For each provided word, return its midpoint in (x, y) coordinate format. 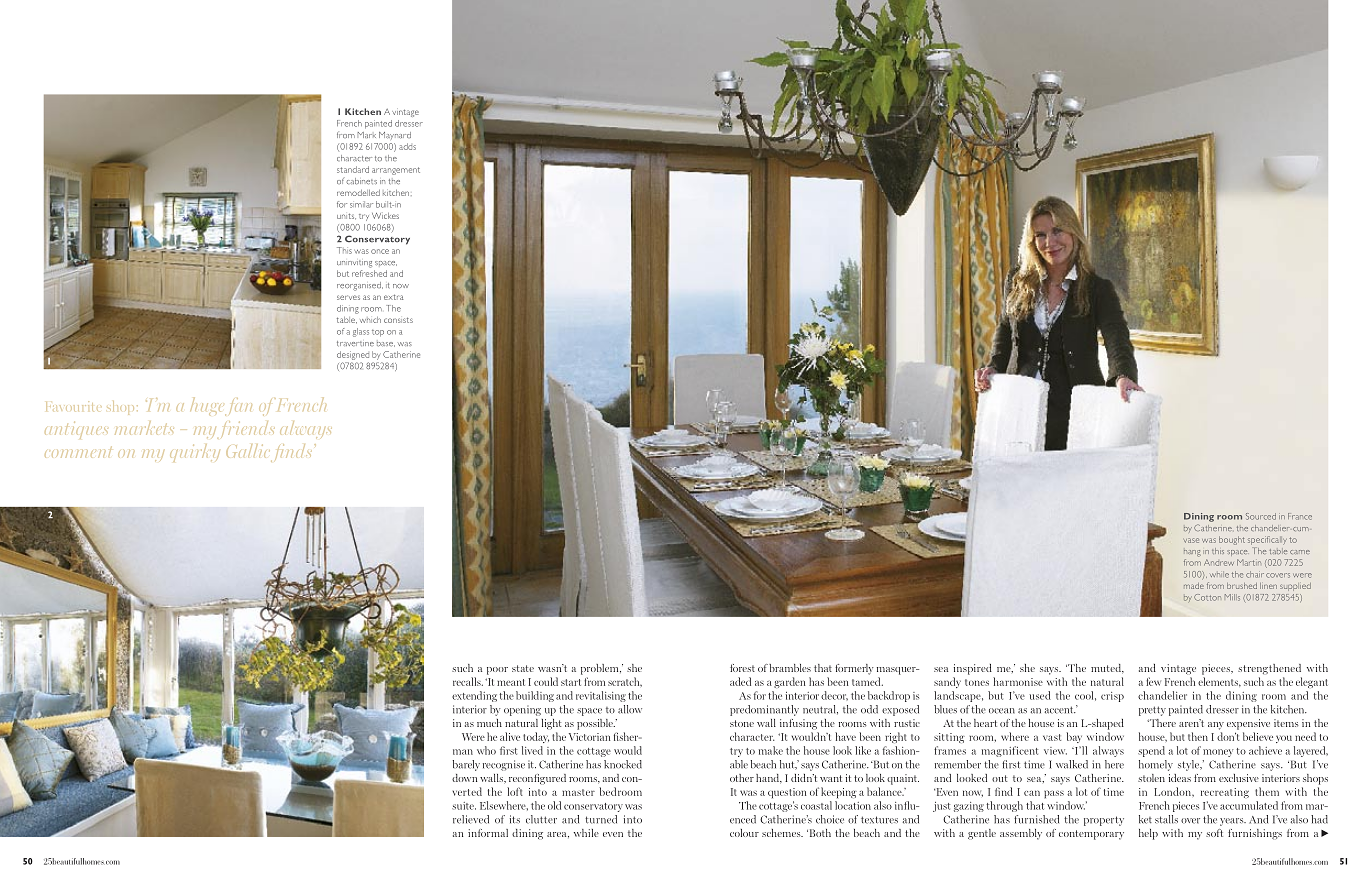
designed (353, 355)
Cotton (1207, 597)
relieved (471, 819)
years (1233, 822)
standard (353, 169)
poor (497, 671)
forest (742, 668)
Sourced (1261, 516)
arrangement (396, 171)
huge (205, 406)
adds (407, 146)
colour (744, 833)
